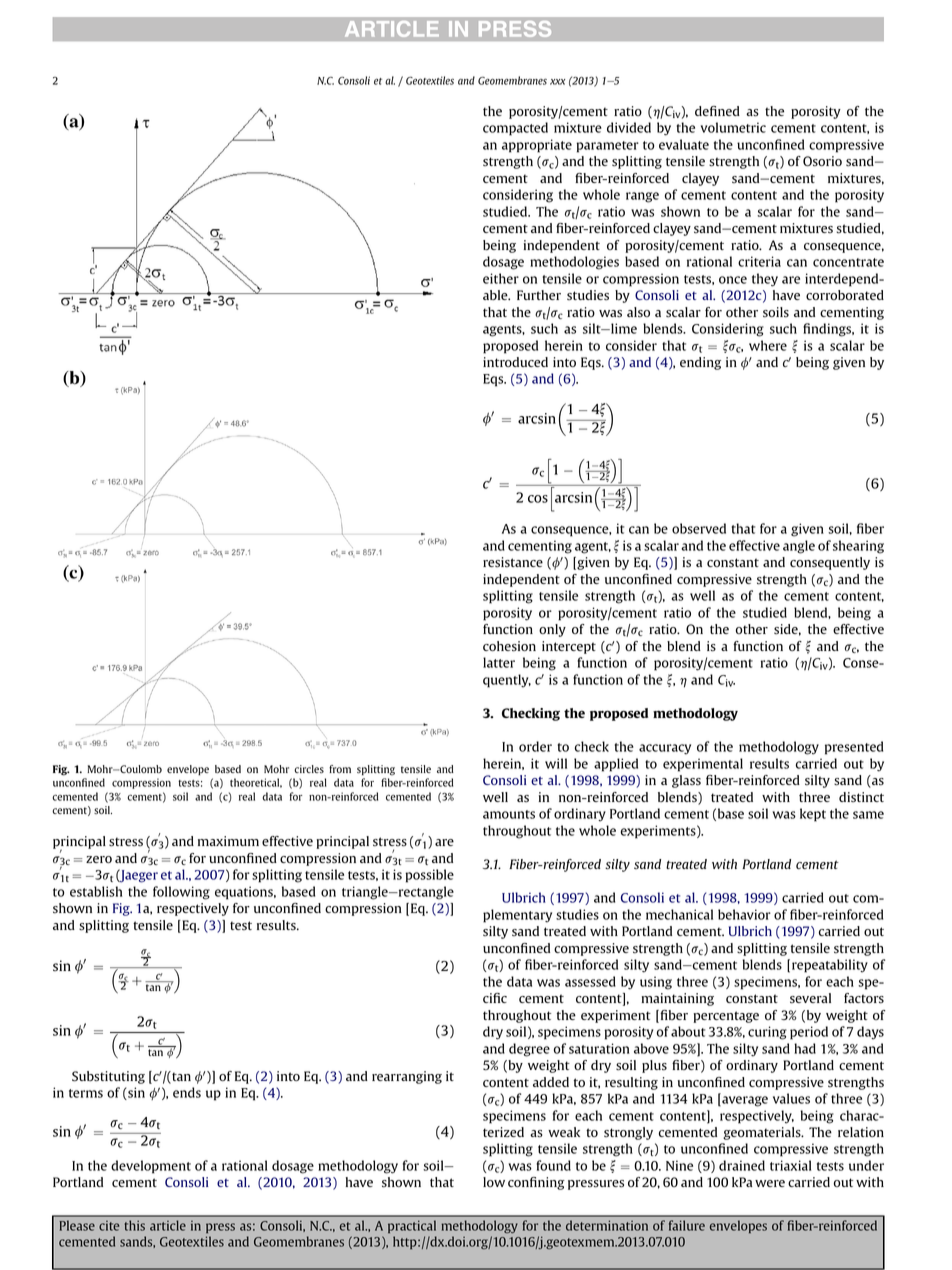  I want to click on compacted, so click(515, 129).
